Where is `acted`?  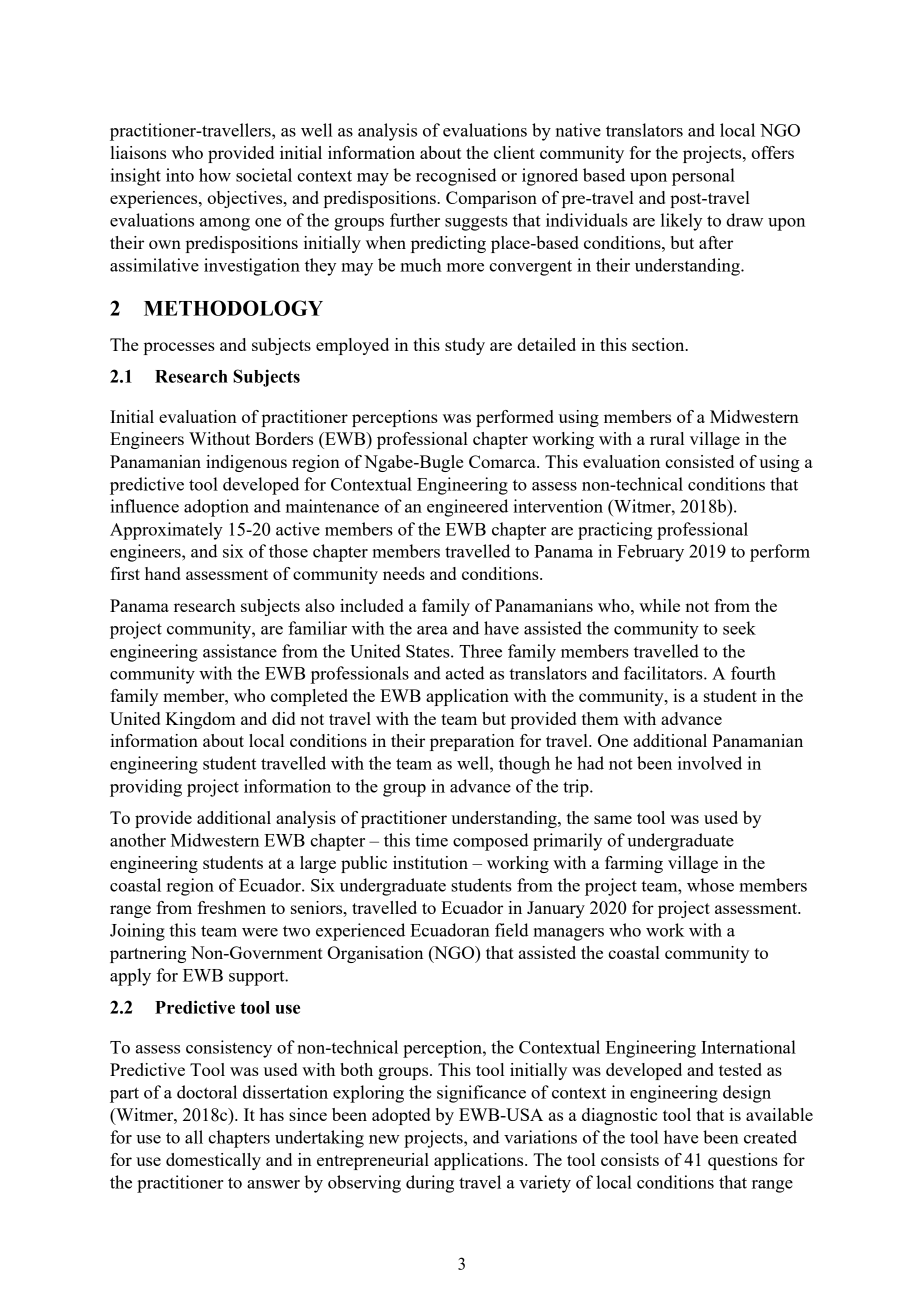 acted is located at coordinates (465, 673).
